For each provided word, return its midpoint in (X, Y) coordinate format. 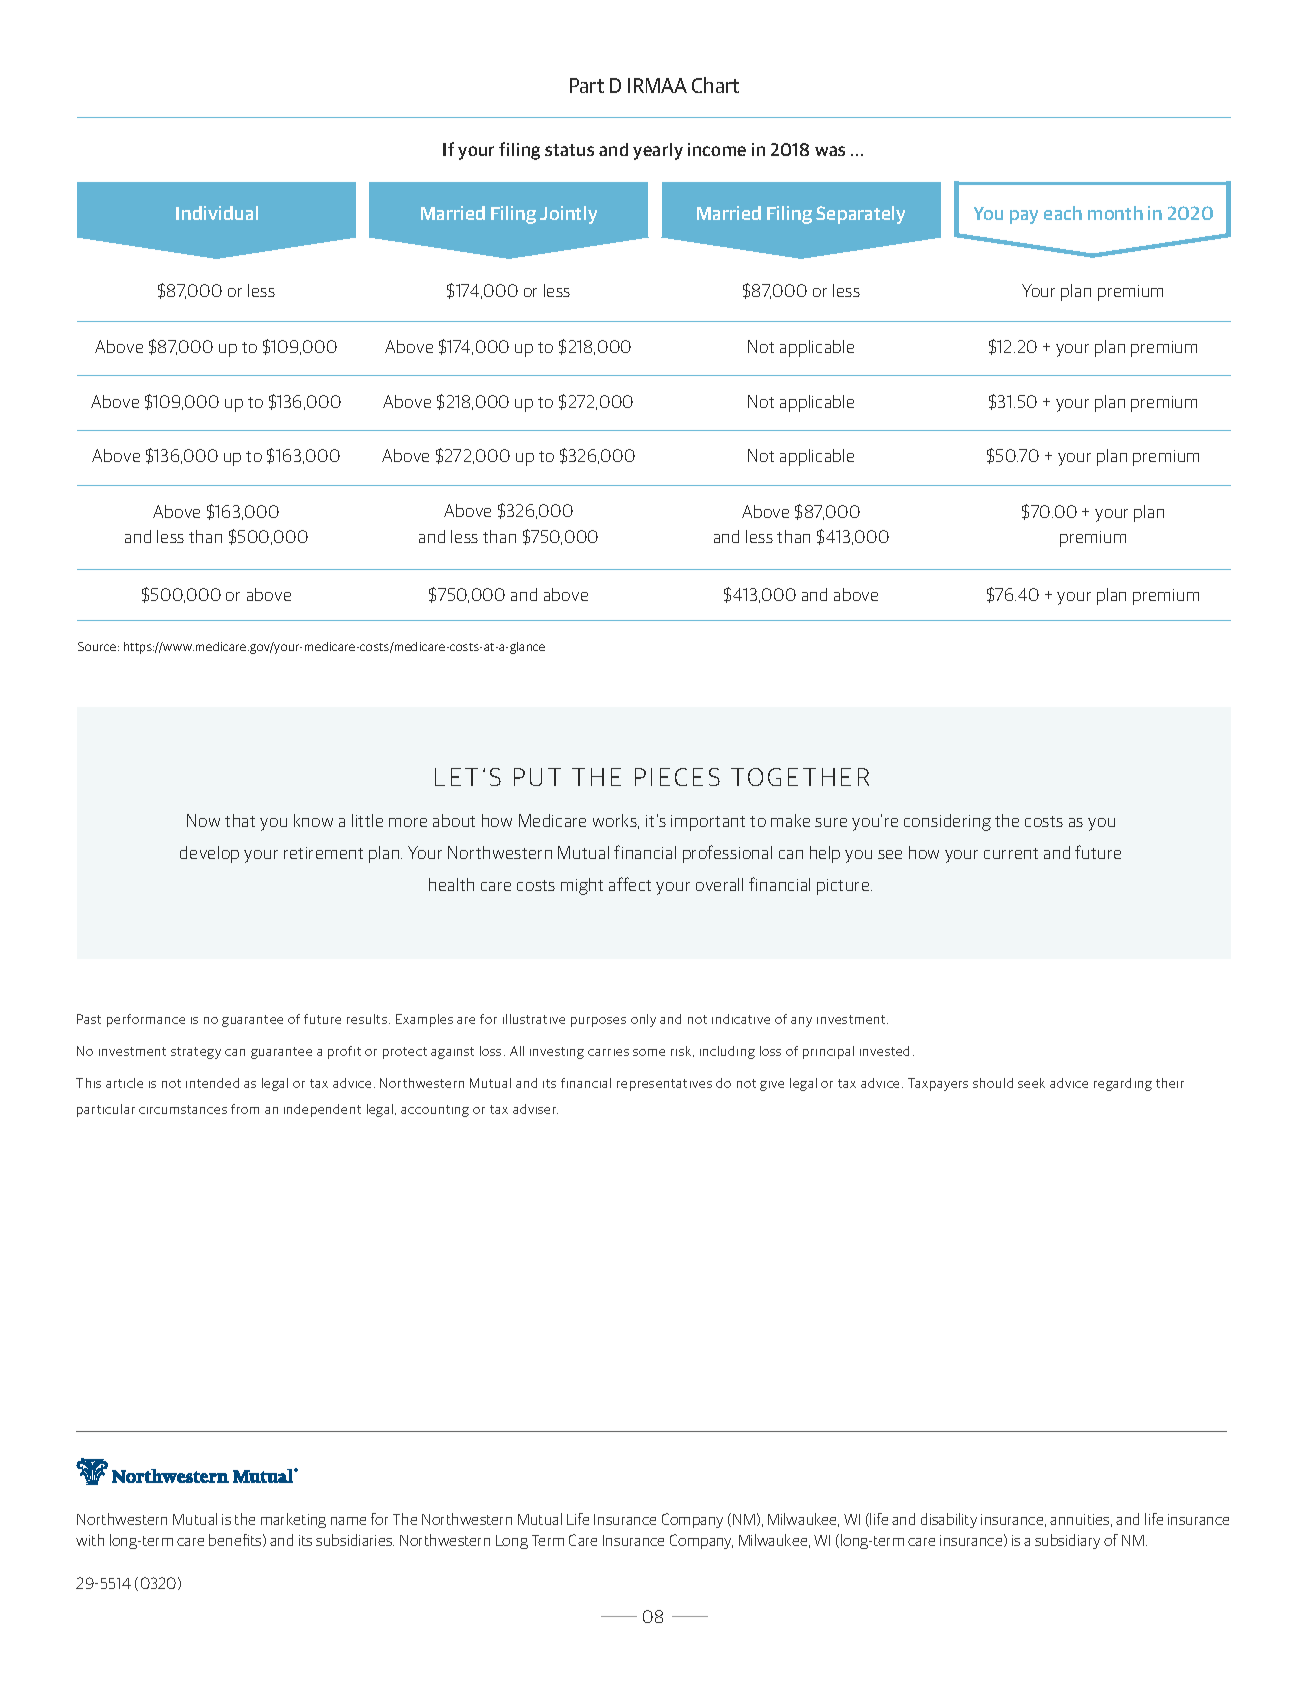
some (649, 1052)
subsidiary (1067, 1541)
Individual (217, 213)
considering (947, 822)
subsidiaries (355, 1540)
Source (97, 646)
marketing (293, 1520)
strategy (196, 1053)
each (1063, 213)
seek (1031, 1083)
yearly (658, 151)
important (708, 823)
